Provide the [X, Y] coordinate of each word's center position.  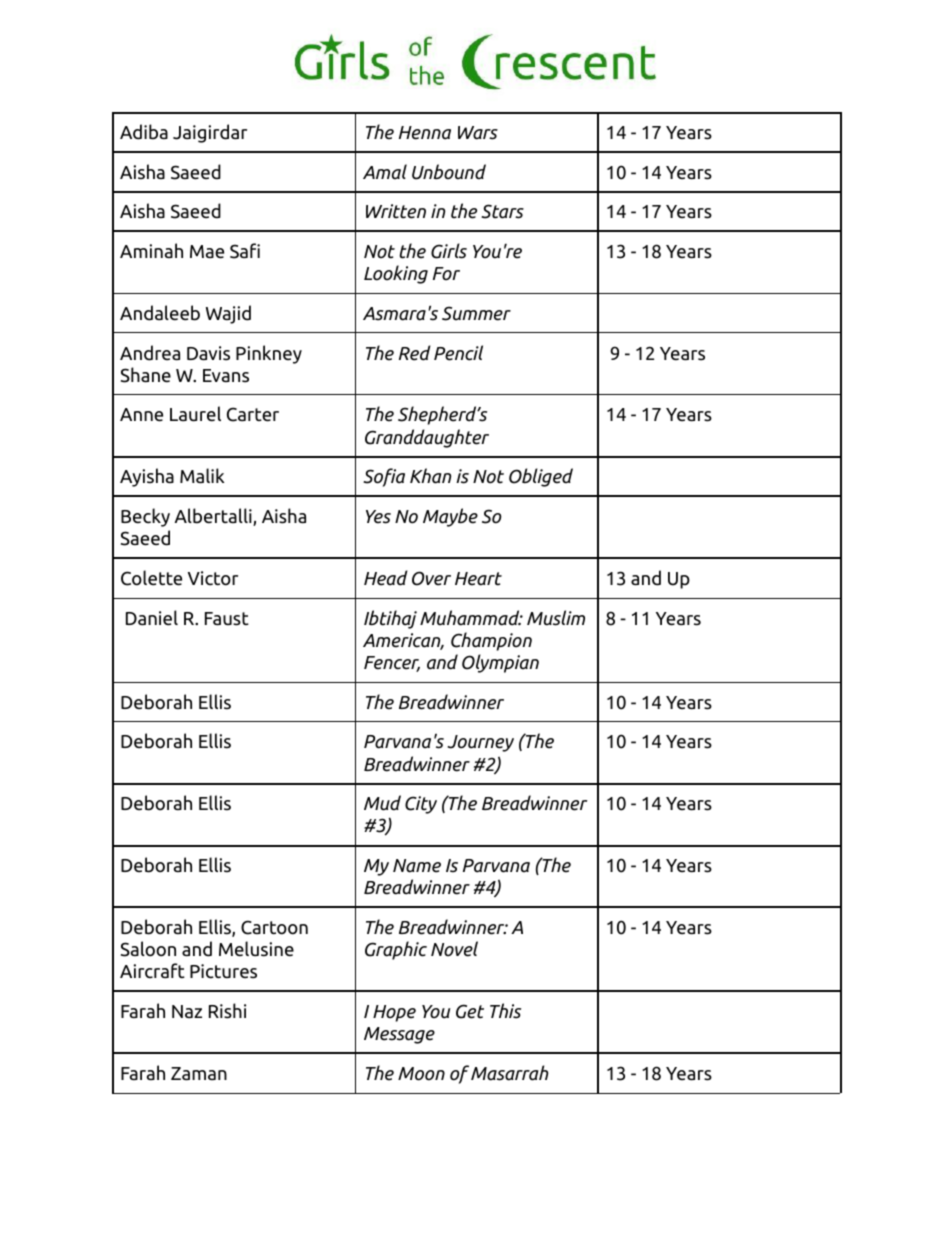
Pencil [458, 353]
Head [386, 578]
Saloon [148, 949]
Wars [478, 133]
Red [415, 353]
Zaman [199, 1073]
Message [399, 1035]
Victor [213, 578]
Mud [382, 803]
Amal [385, 172]
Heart [478, 579]
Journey [481, 743]
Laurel [195, 414]
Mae [207, 252]
